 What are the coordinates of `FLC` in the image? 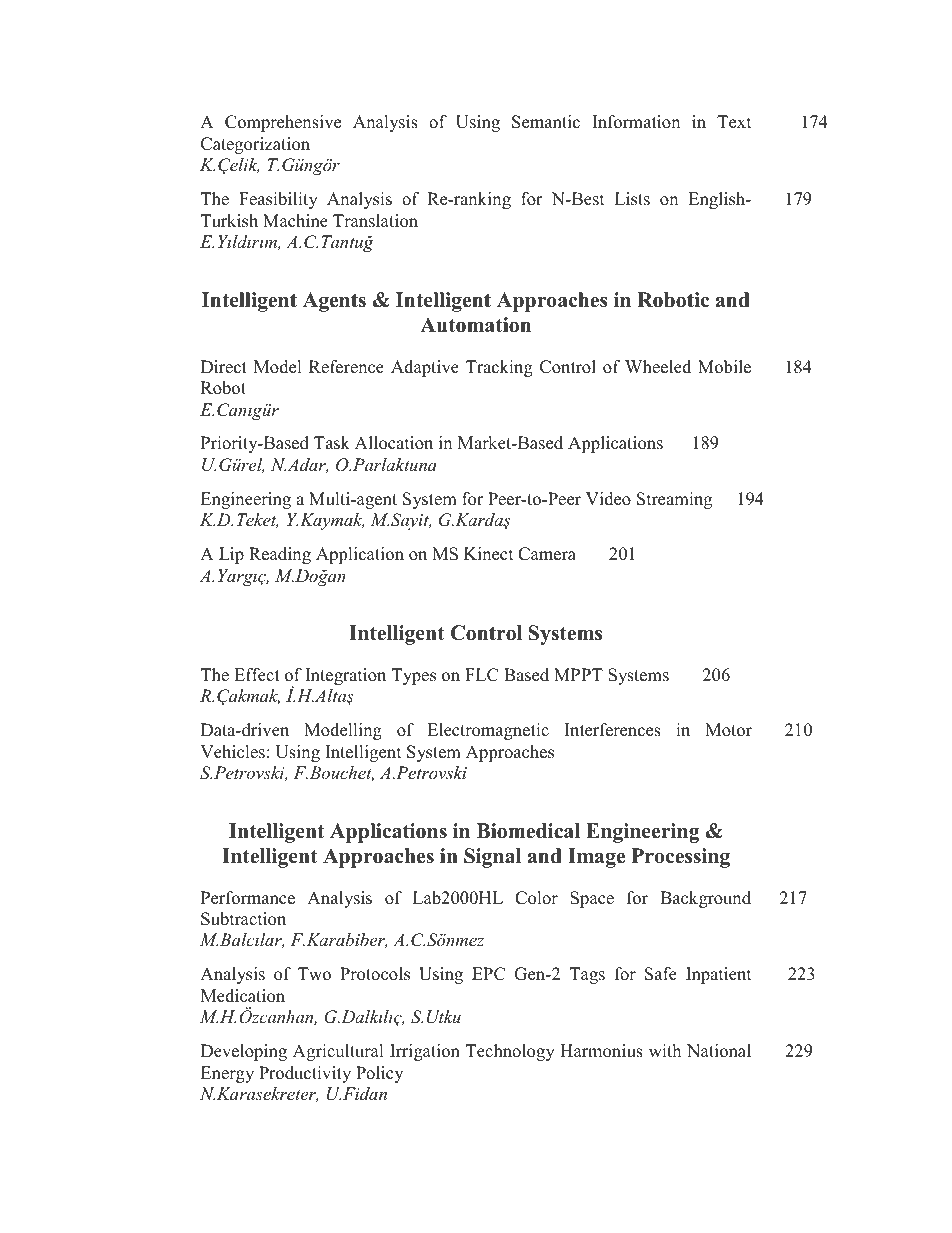 It's located at (481, 675).
